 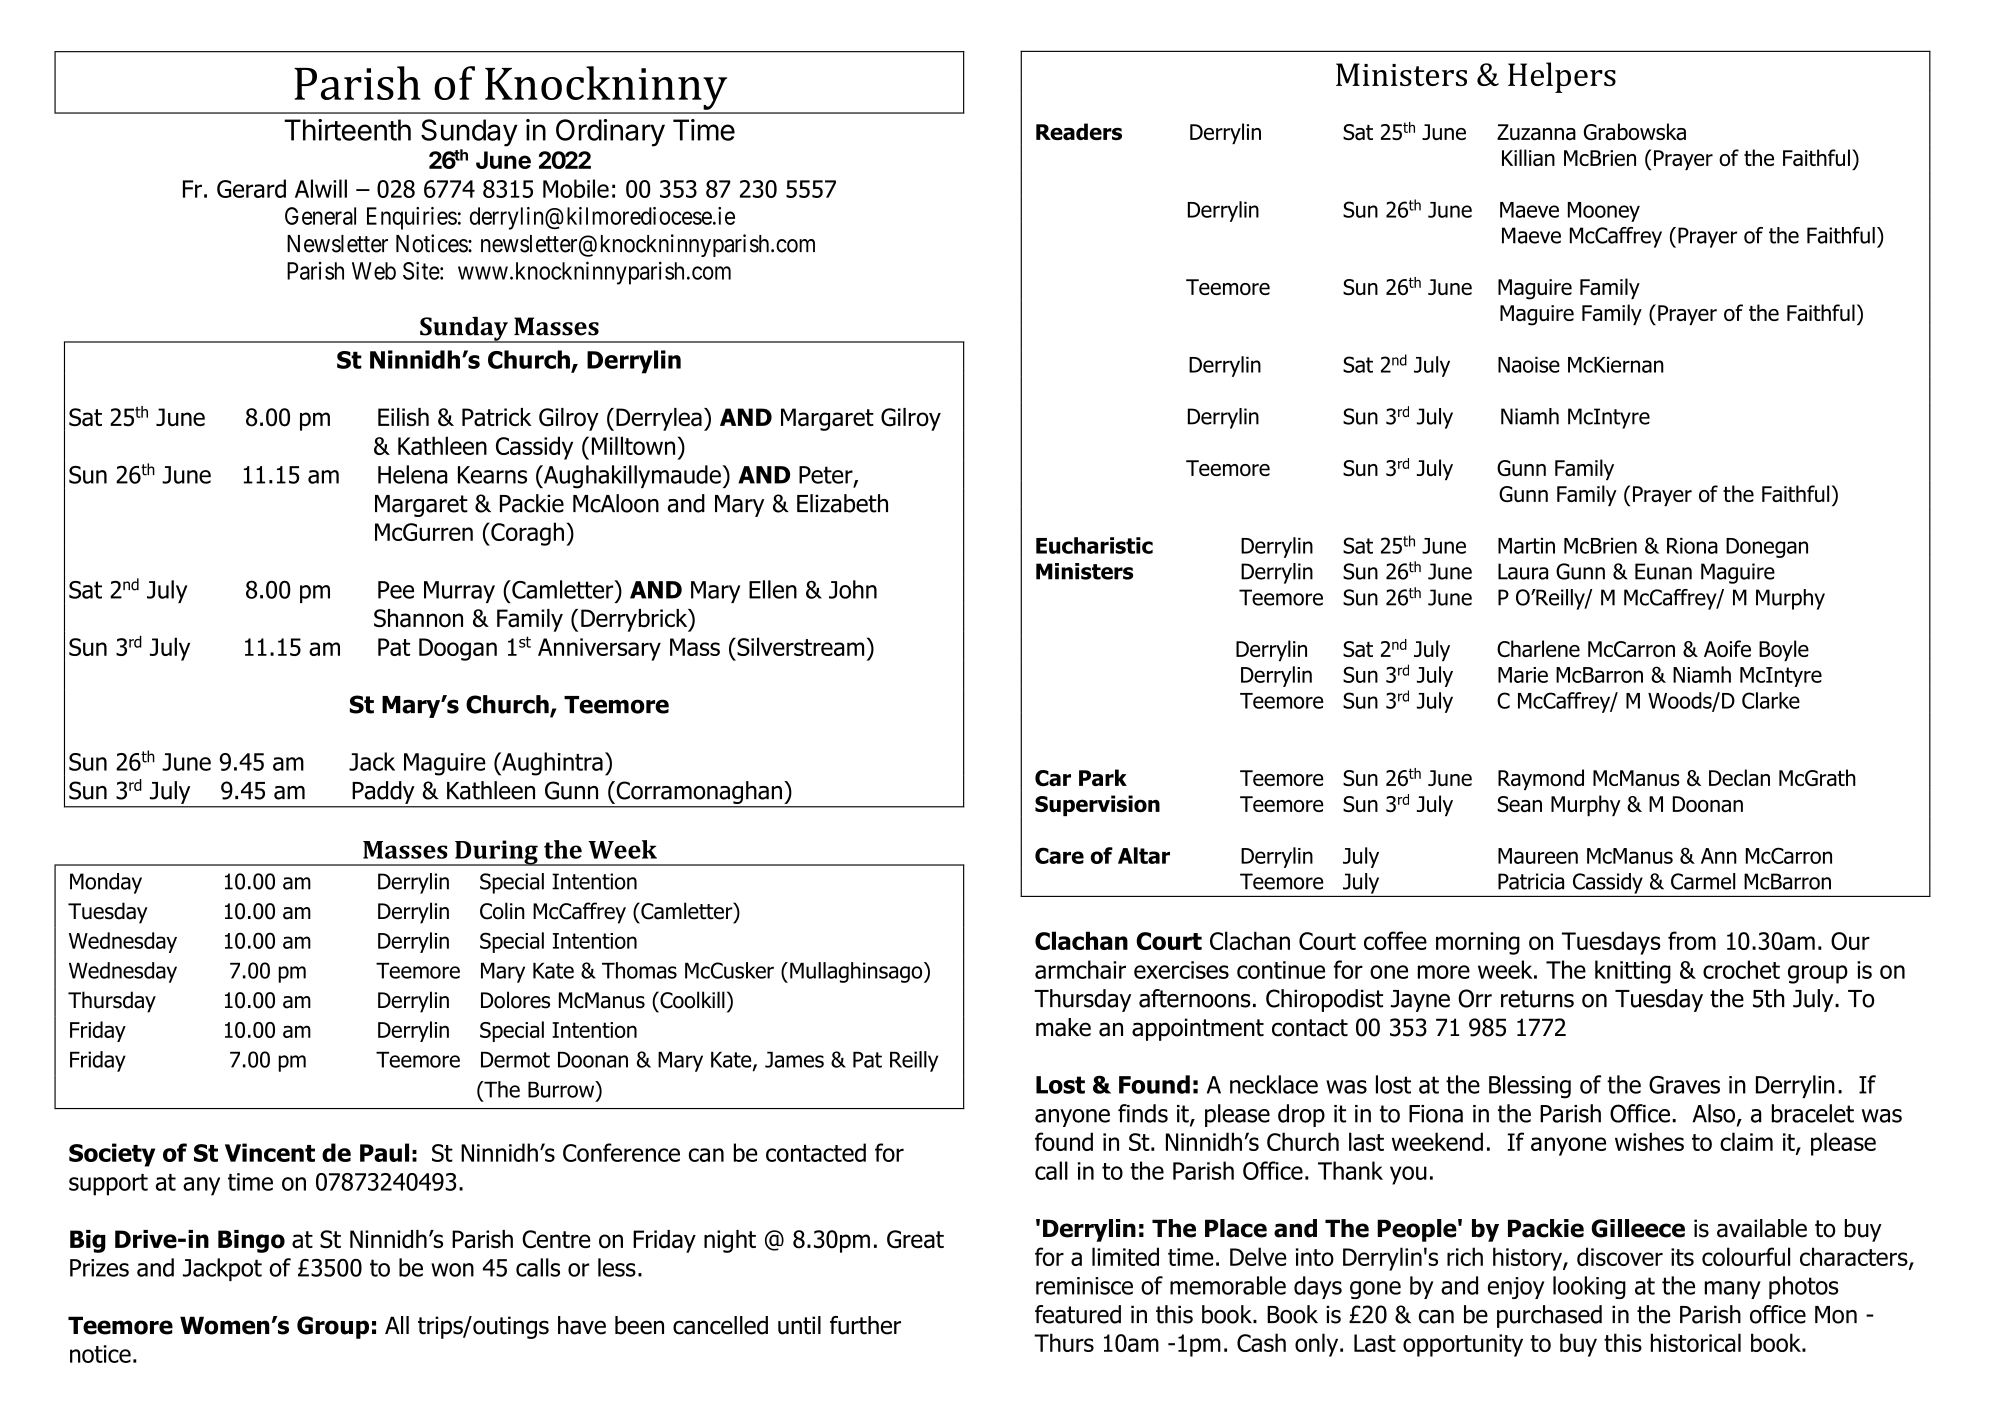 I want to click on won, so click(x=452, y=1270).
